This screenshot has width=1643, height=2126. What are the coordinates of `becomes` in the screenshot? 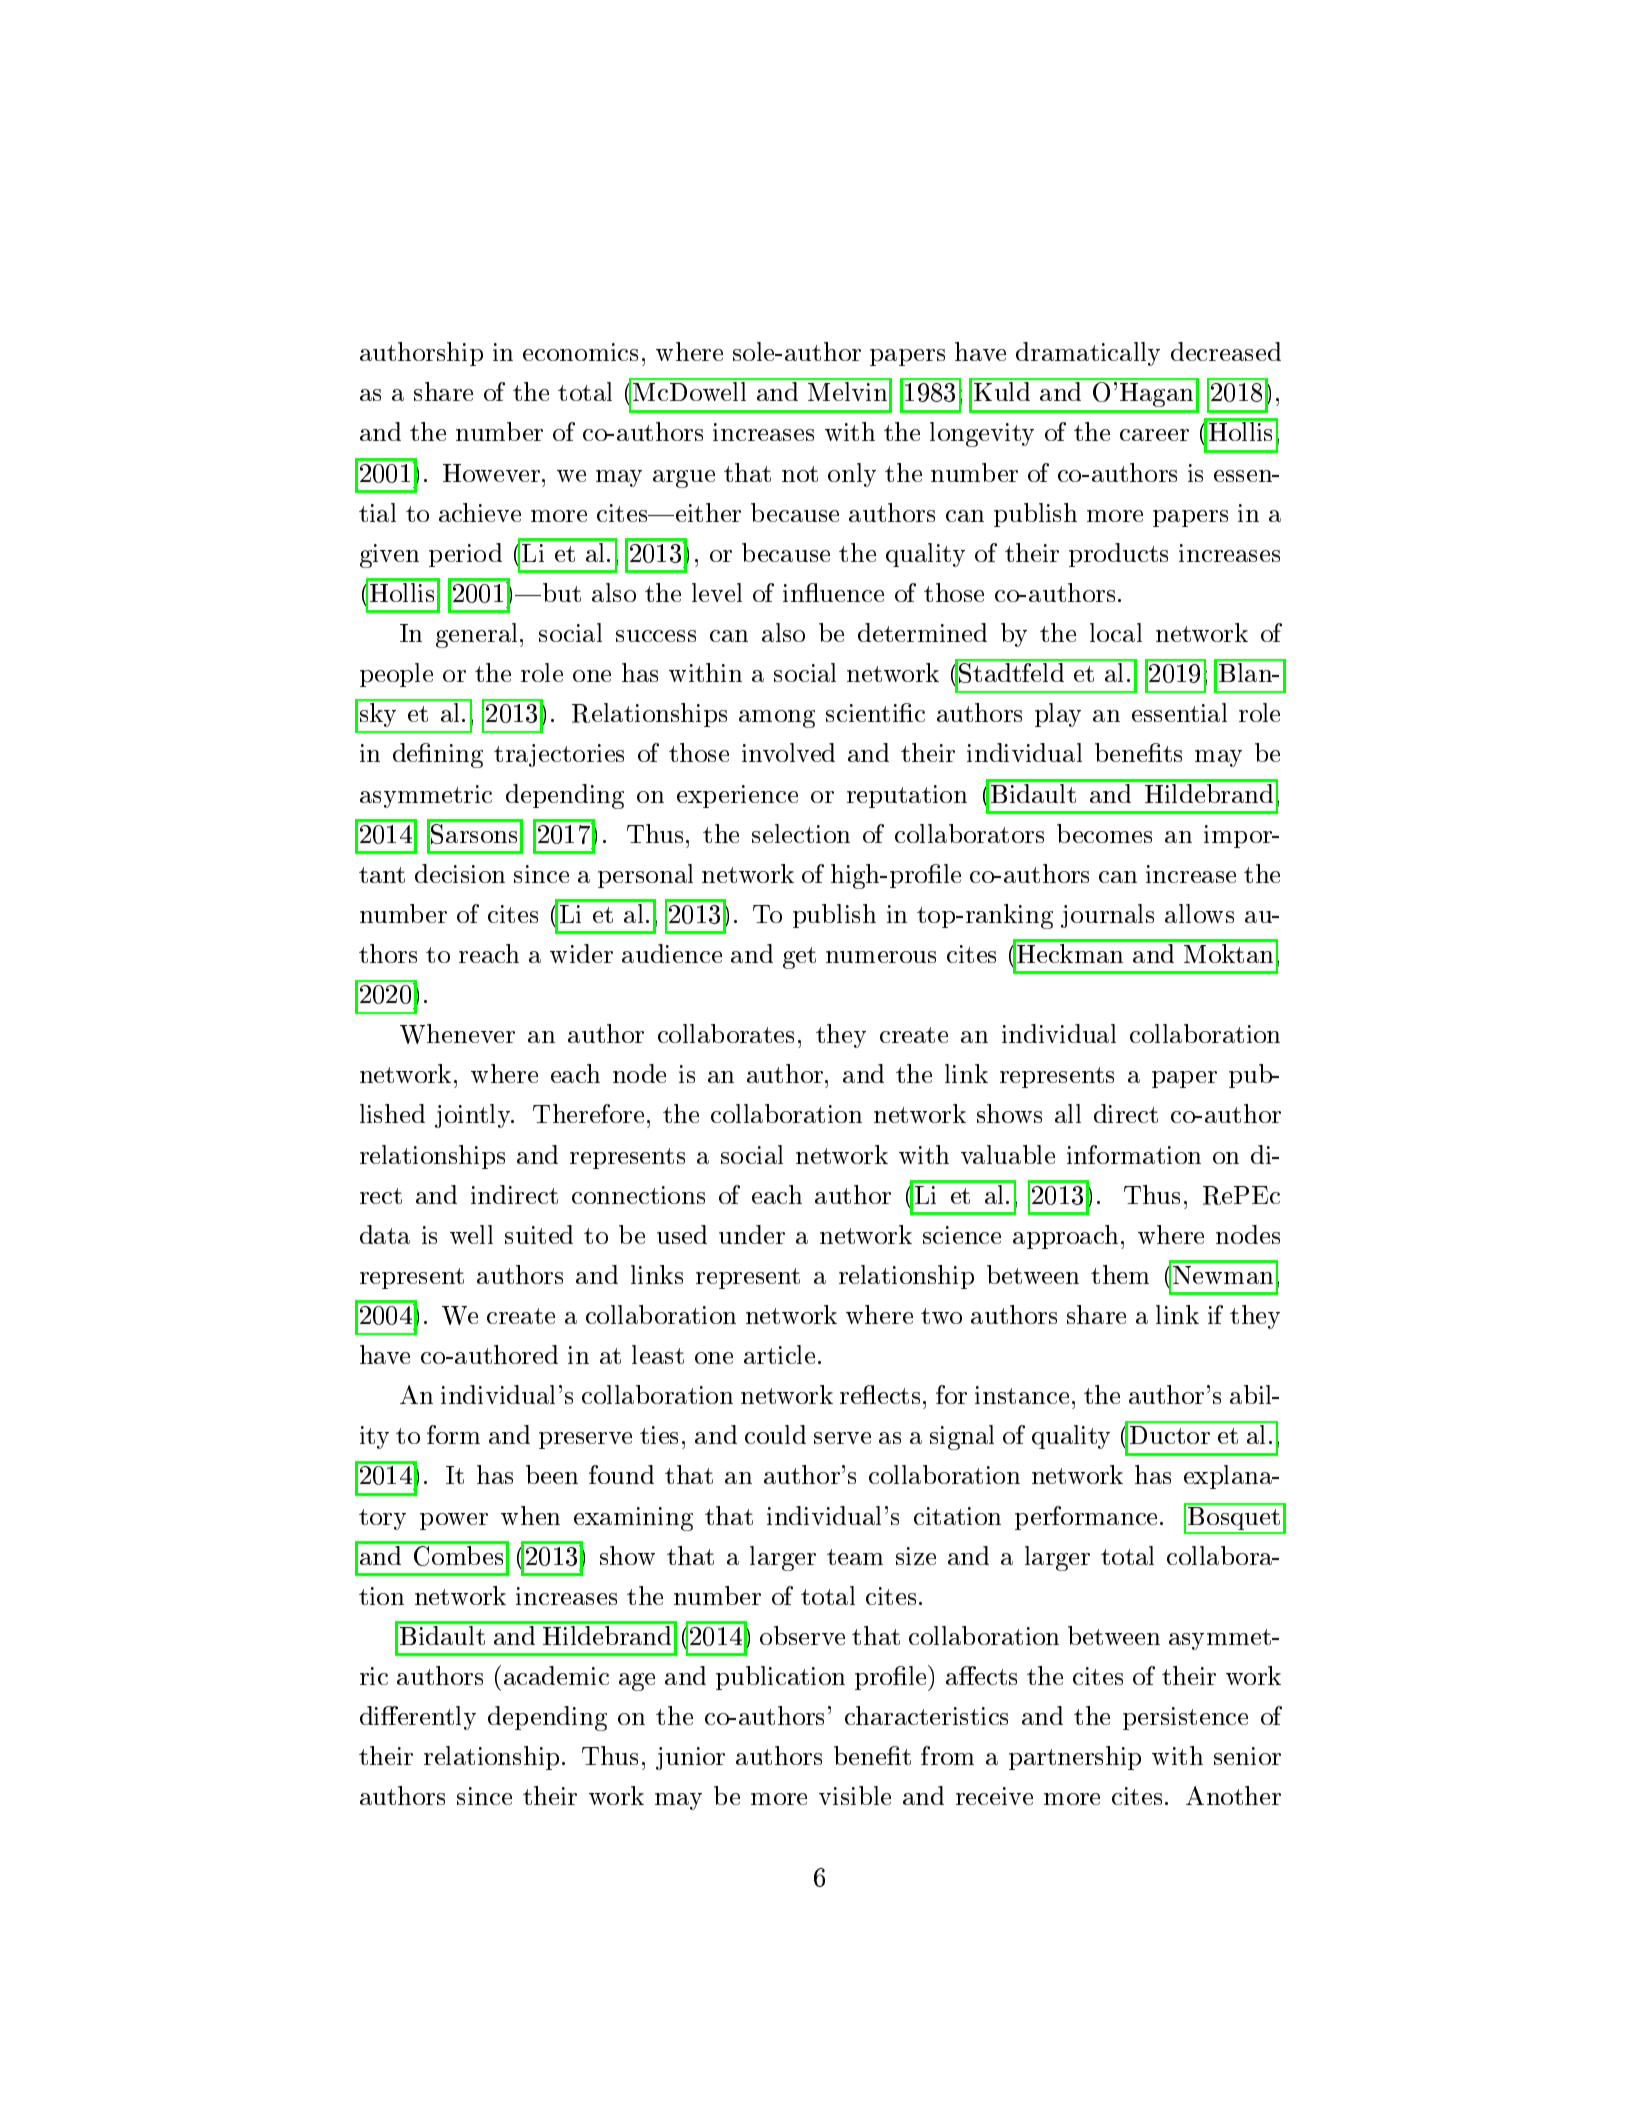 It's located at (1104, 833).
